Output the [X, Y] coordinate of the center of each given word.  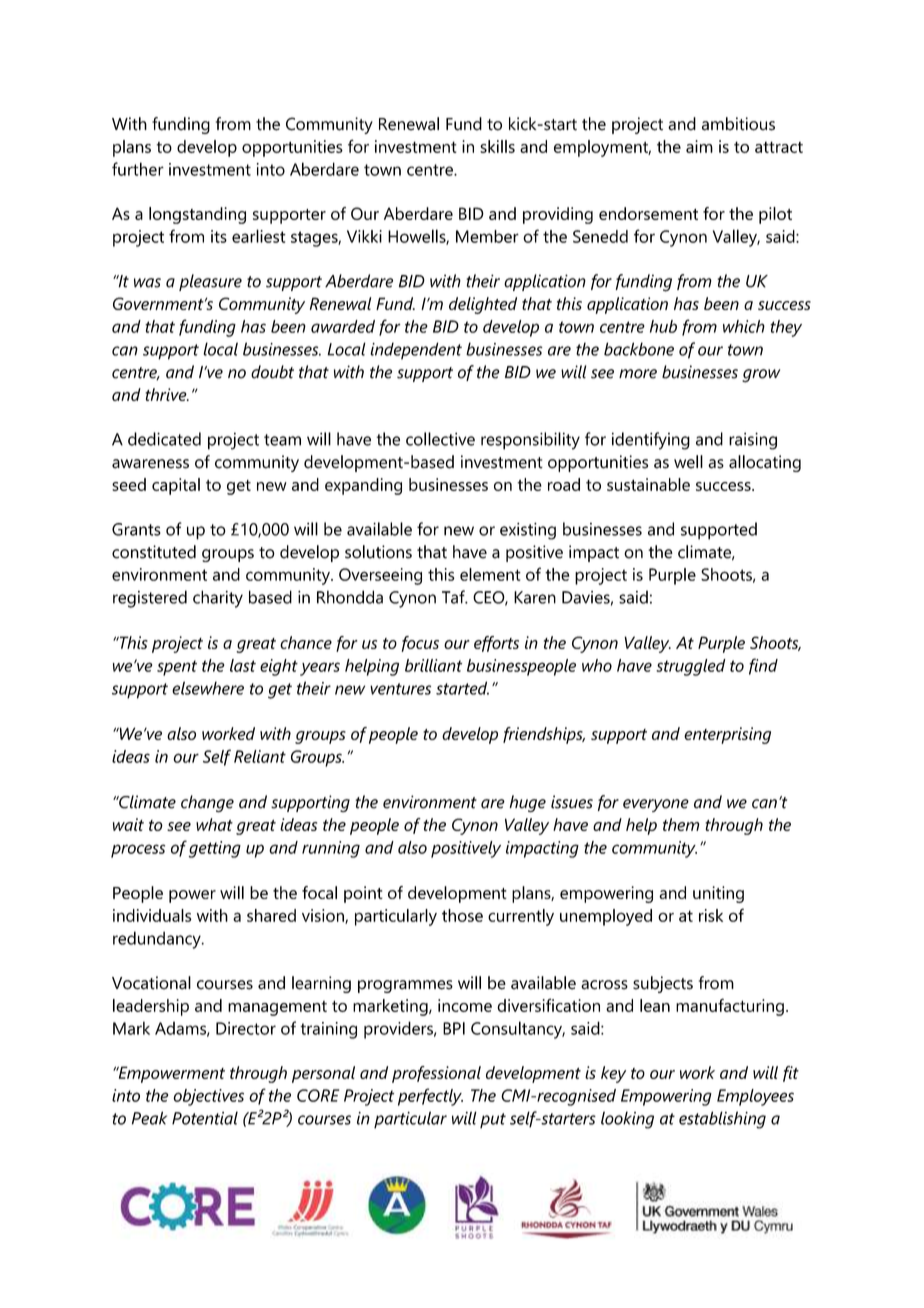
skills [497, 146]
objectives [208, 1097]
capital [176, 486]
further [138, 169]
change [207, 803]
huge [528, 803]
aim [699, 146]
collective [440, 439]
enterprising [727, 735]
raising [753, 441]
